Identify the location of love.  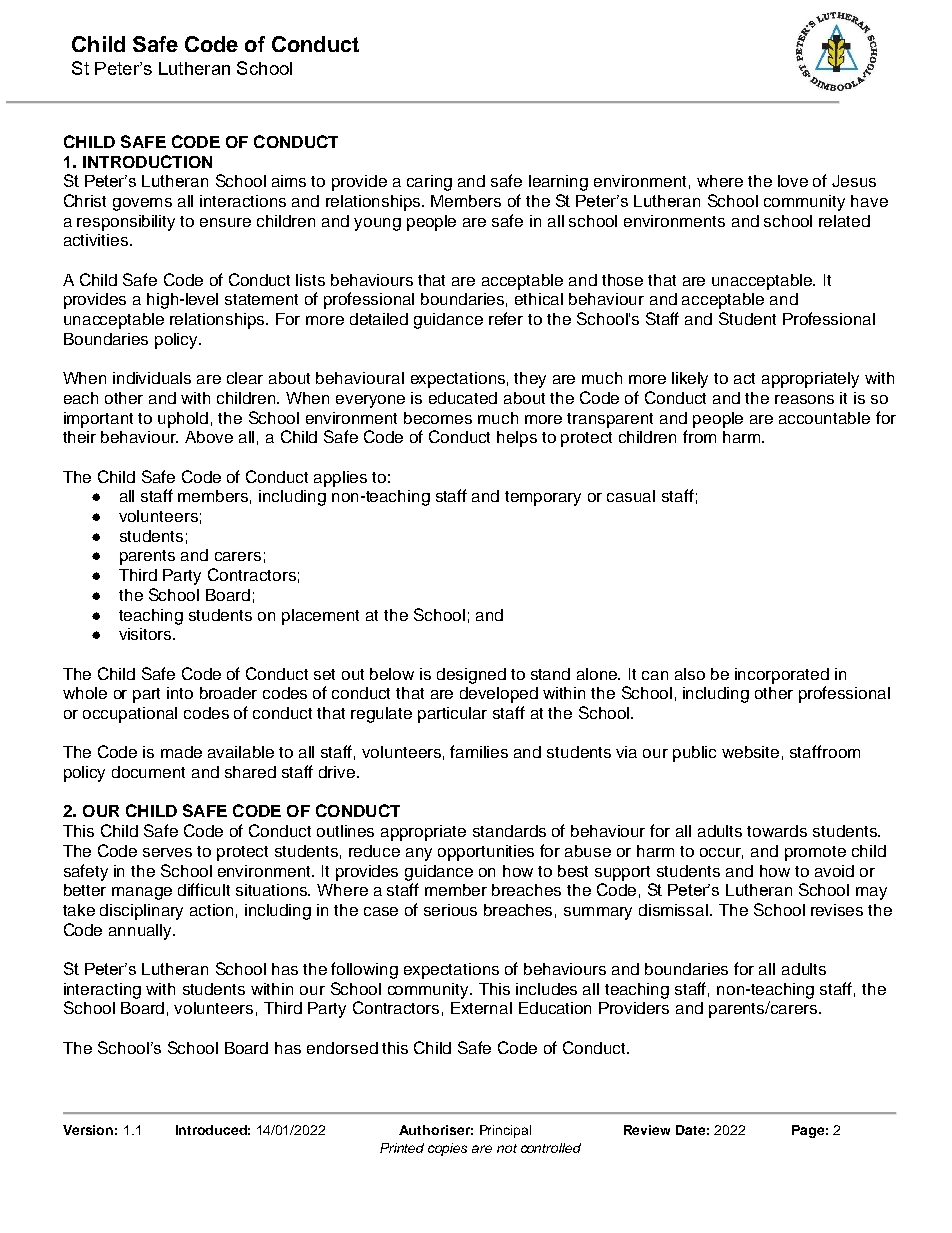
(793, 181).
